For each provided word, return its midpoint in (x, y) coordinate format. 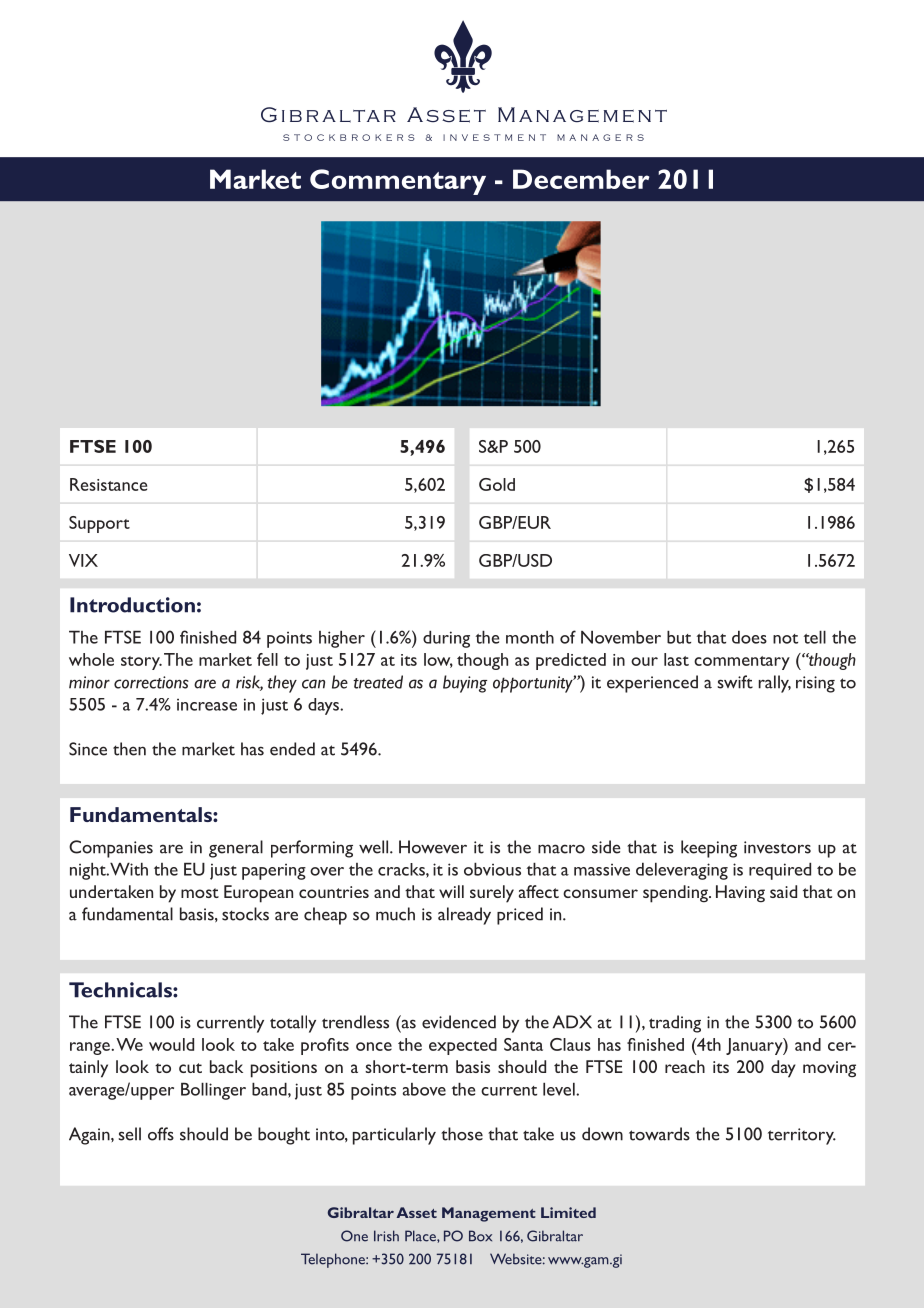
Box (480, 1236)
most (200, 893)
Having (740, 894)
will (451, 891)
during (446, 639)
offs (161, 1134)
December (581, 179)
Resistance (108, 484)
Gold (497, 484)
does (749, 637)
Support (99, 524)
